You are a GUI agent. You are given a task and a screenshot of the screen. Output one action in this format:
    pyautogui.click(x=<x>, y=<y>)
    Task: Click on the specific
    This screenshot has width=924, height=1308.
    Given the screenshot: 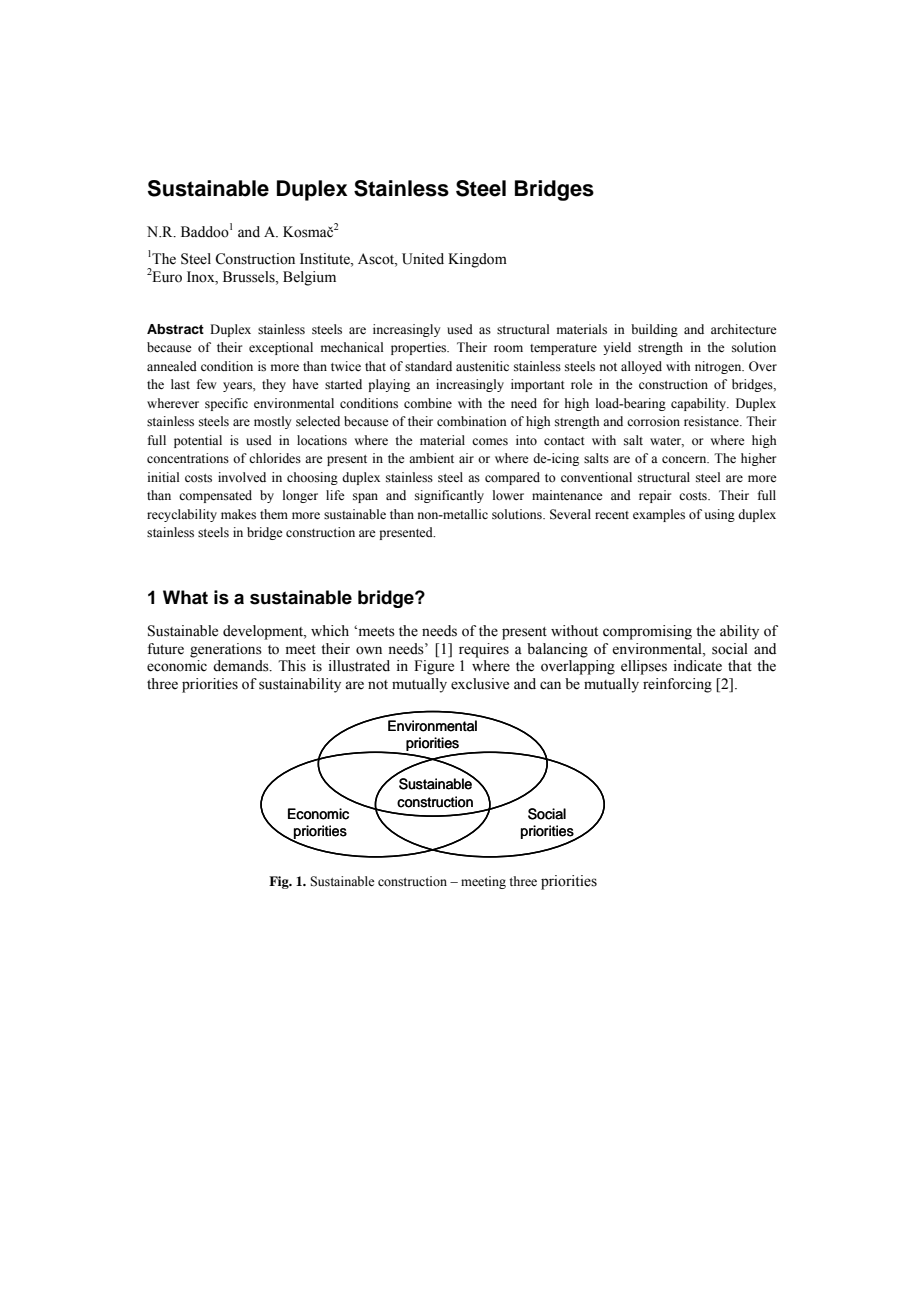 What is the action you would take?
    pyautogui.click(x=226, y=404)
